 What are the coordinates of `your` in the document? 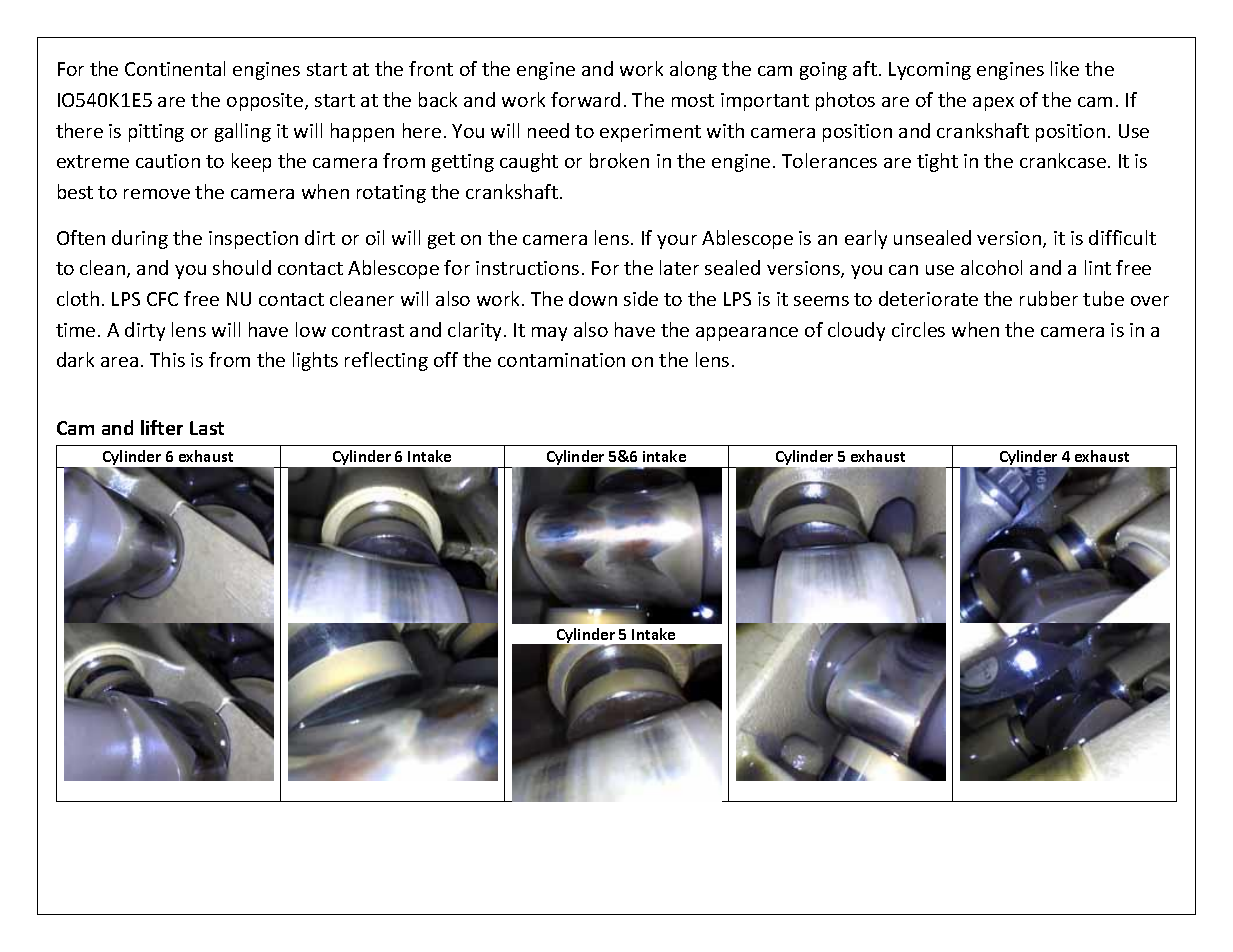 It's located at (677, 242).
